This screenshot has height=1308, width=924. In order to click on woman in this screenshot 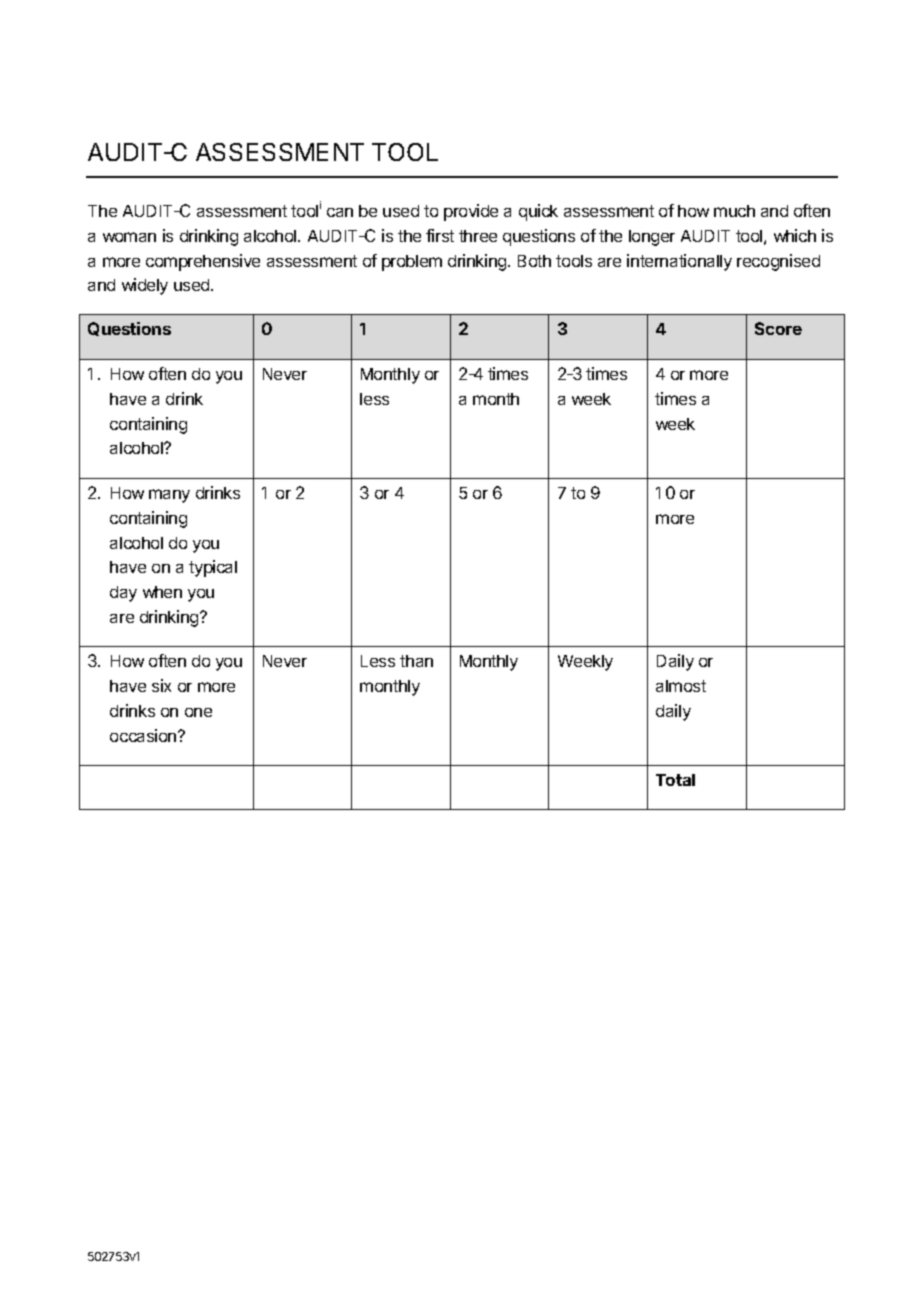, I will do `click(129, 237)`.
